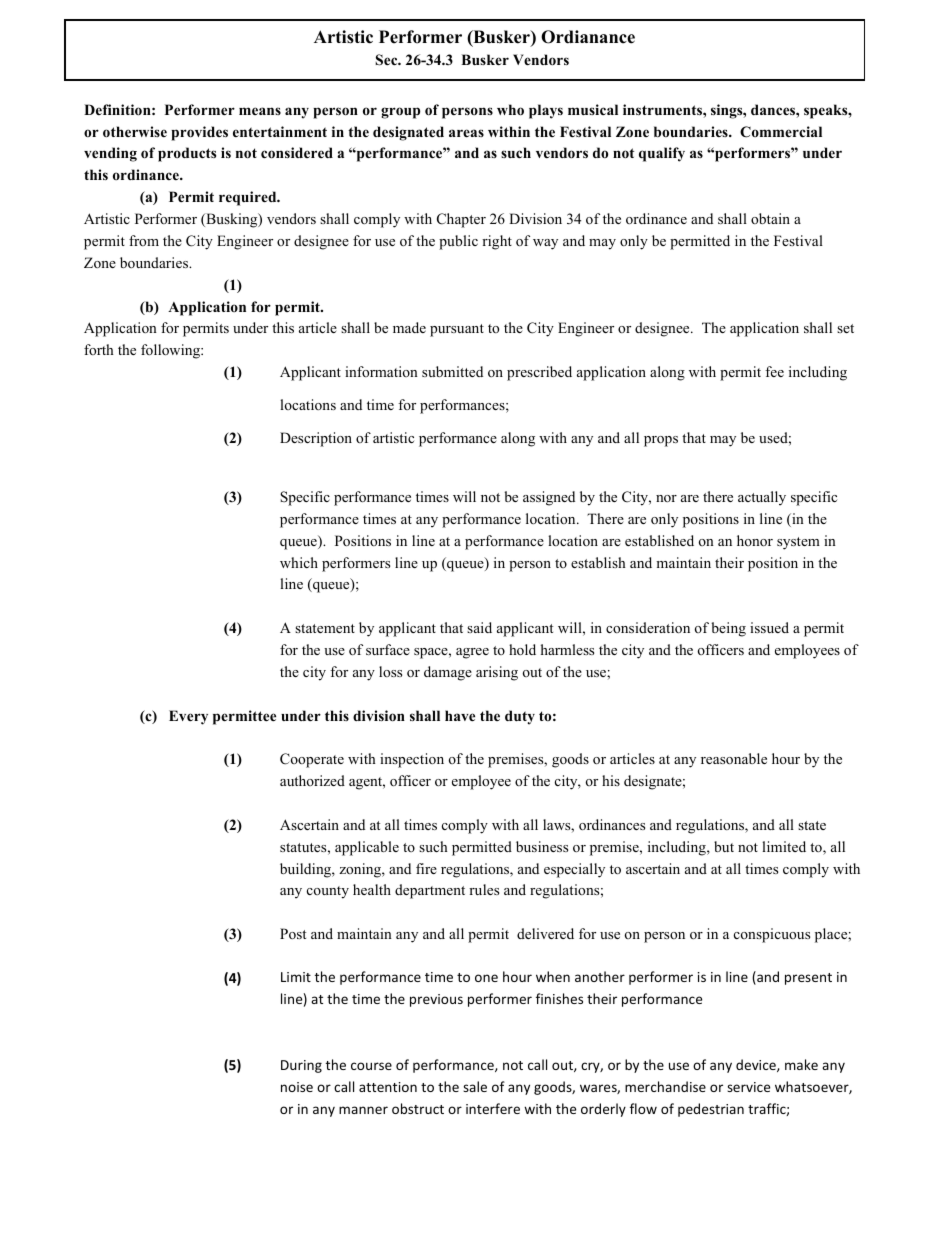  What do you see at coordinates (328, 892) in the image?
I see `county` at bounding box center [328, 892].
